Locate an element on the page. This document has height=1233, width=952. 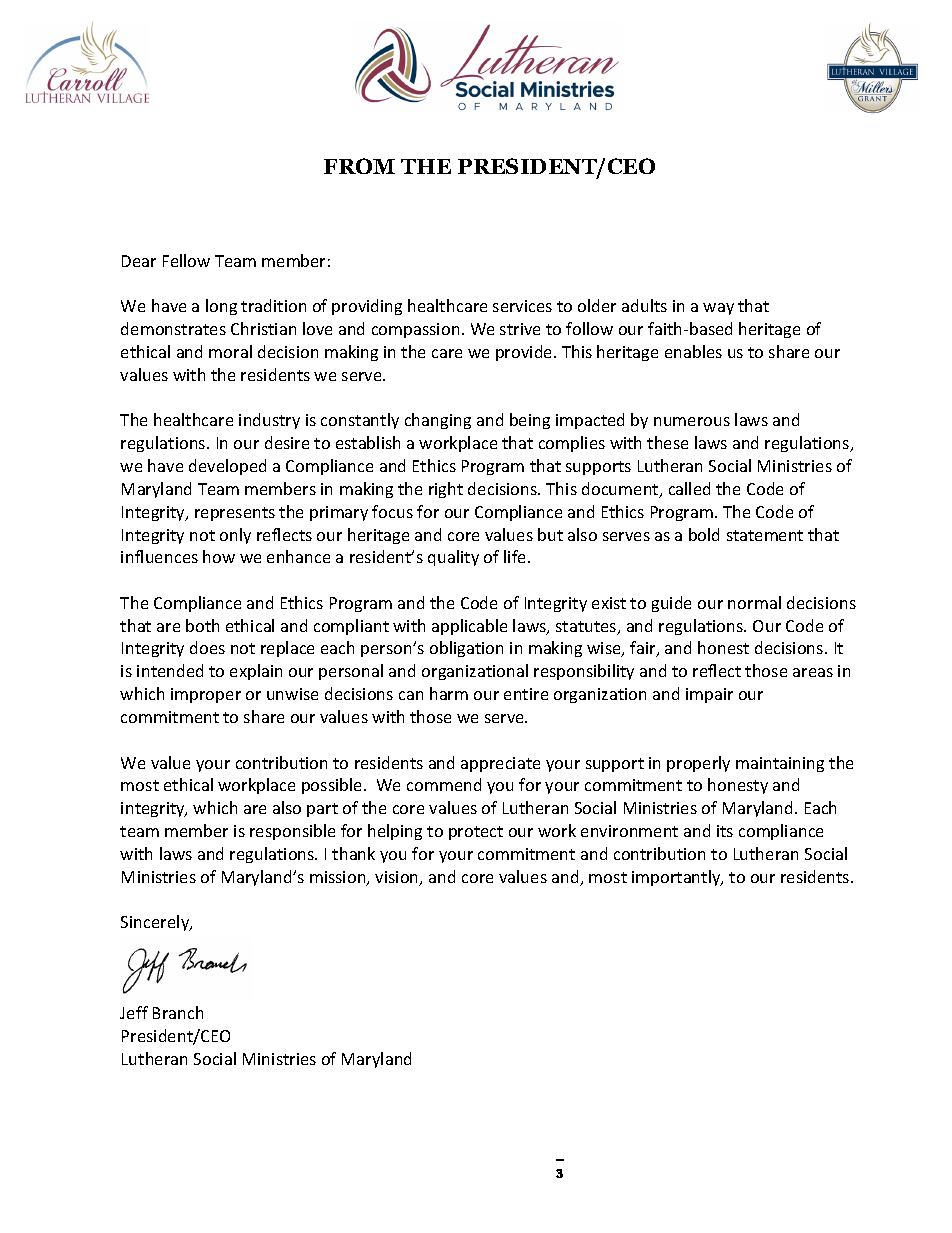
quality is located at coordinates (453, 558).
